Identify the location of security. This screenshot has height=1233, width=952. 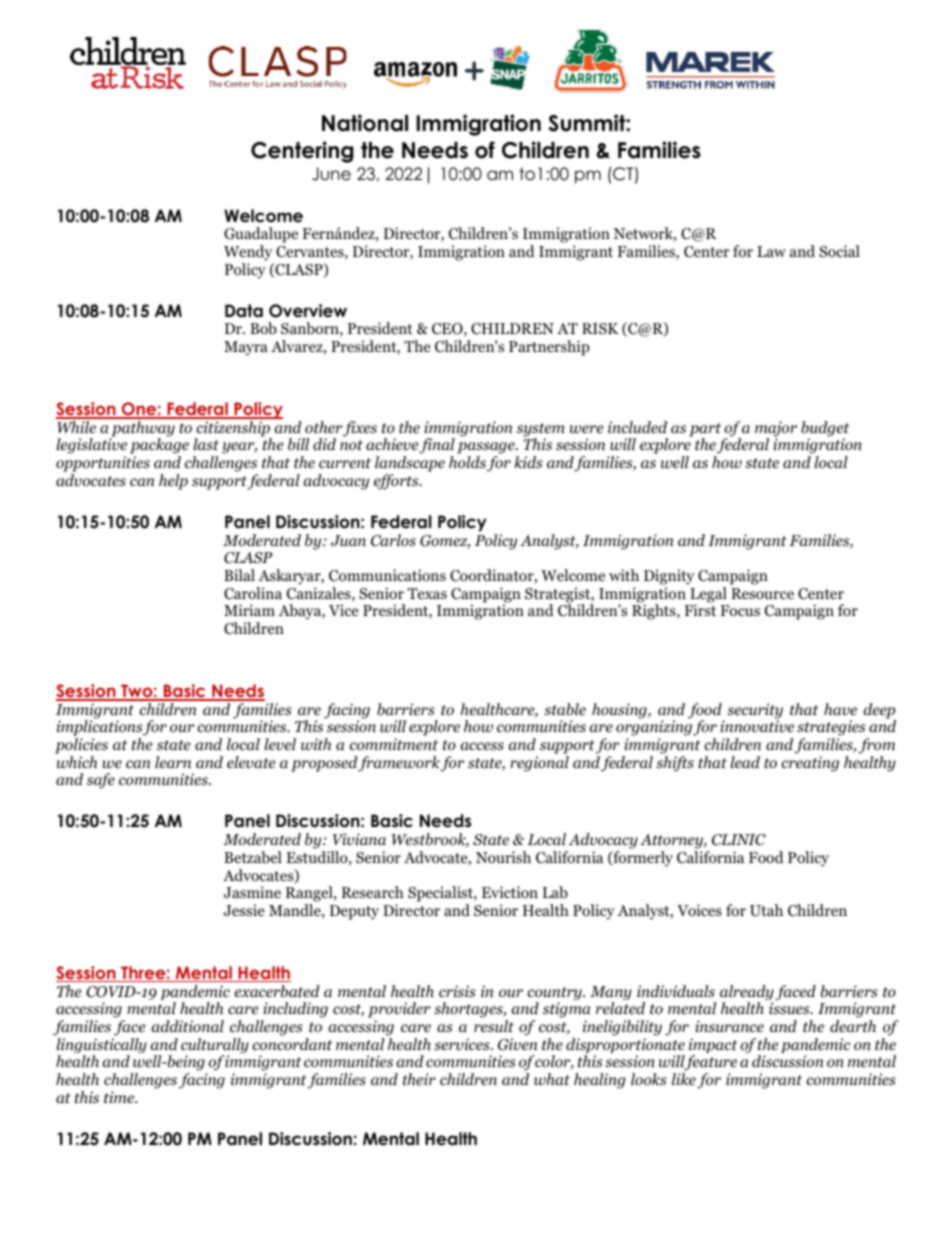
(755, 712).
